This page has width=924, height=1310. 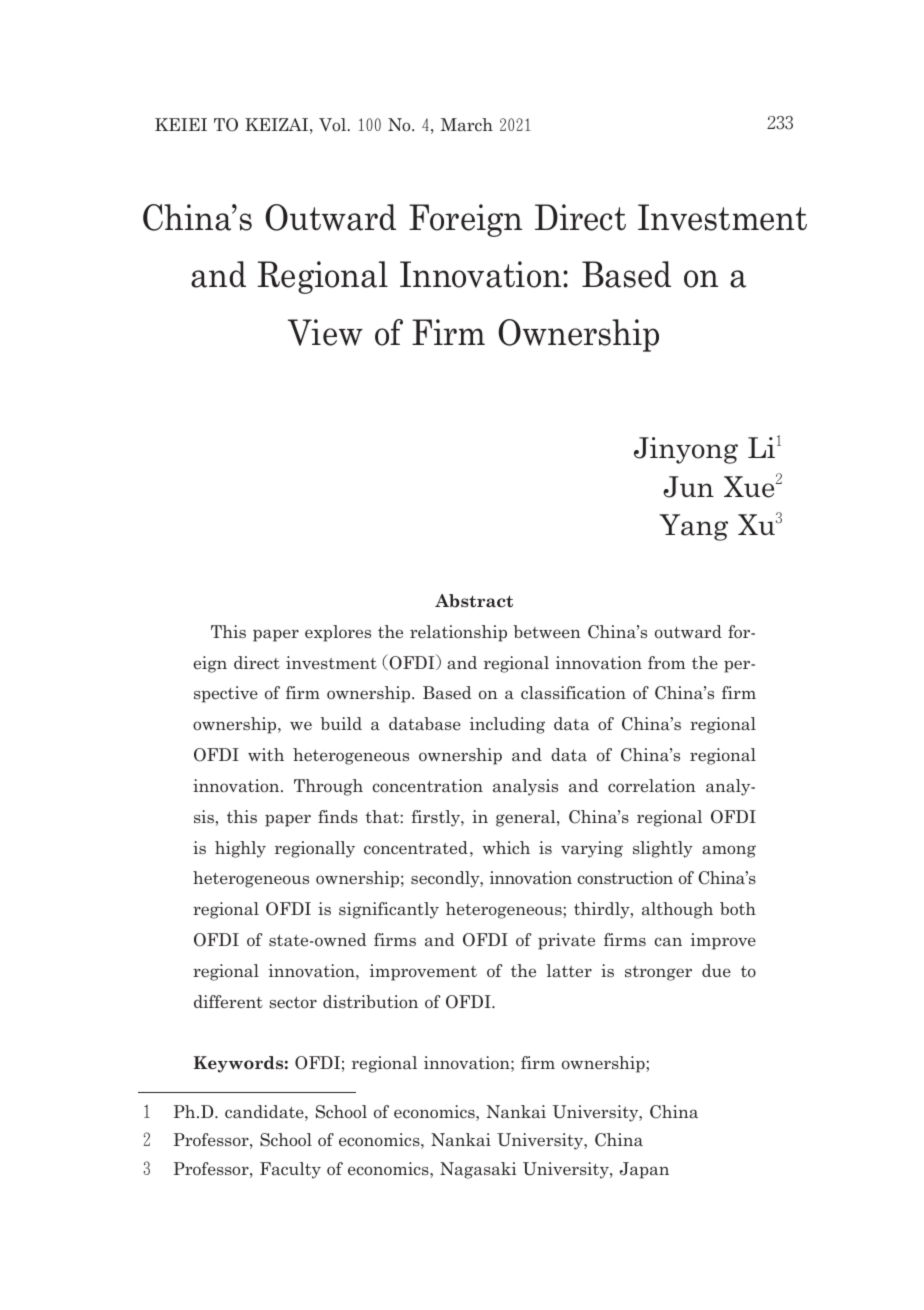 I want to click on Nagasaki, so click(x=478, y=1170).
